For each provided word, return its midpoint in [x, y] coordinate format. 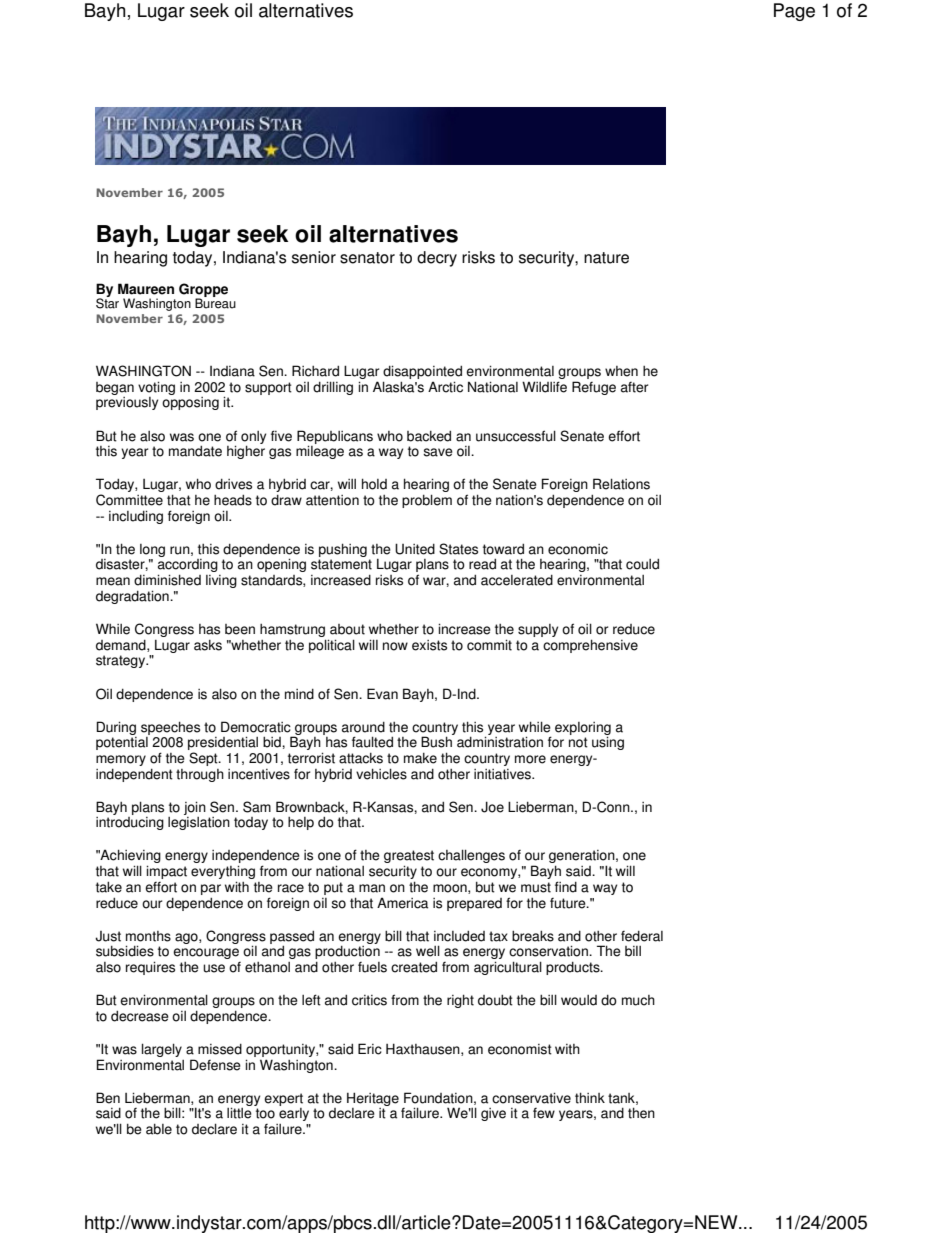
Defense [215, 1065]
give [493, 1114]
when [621, 371]
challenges [471, 856]
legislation [199, 823]
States [458, 549]
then [641, 1113]
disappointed [422, 373]
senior [314, 257]
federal [642, 936]
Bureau [215, 302]
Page [794, 12]
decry [437, 259]
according [188, 567]
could [642, 564]
